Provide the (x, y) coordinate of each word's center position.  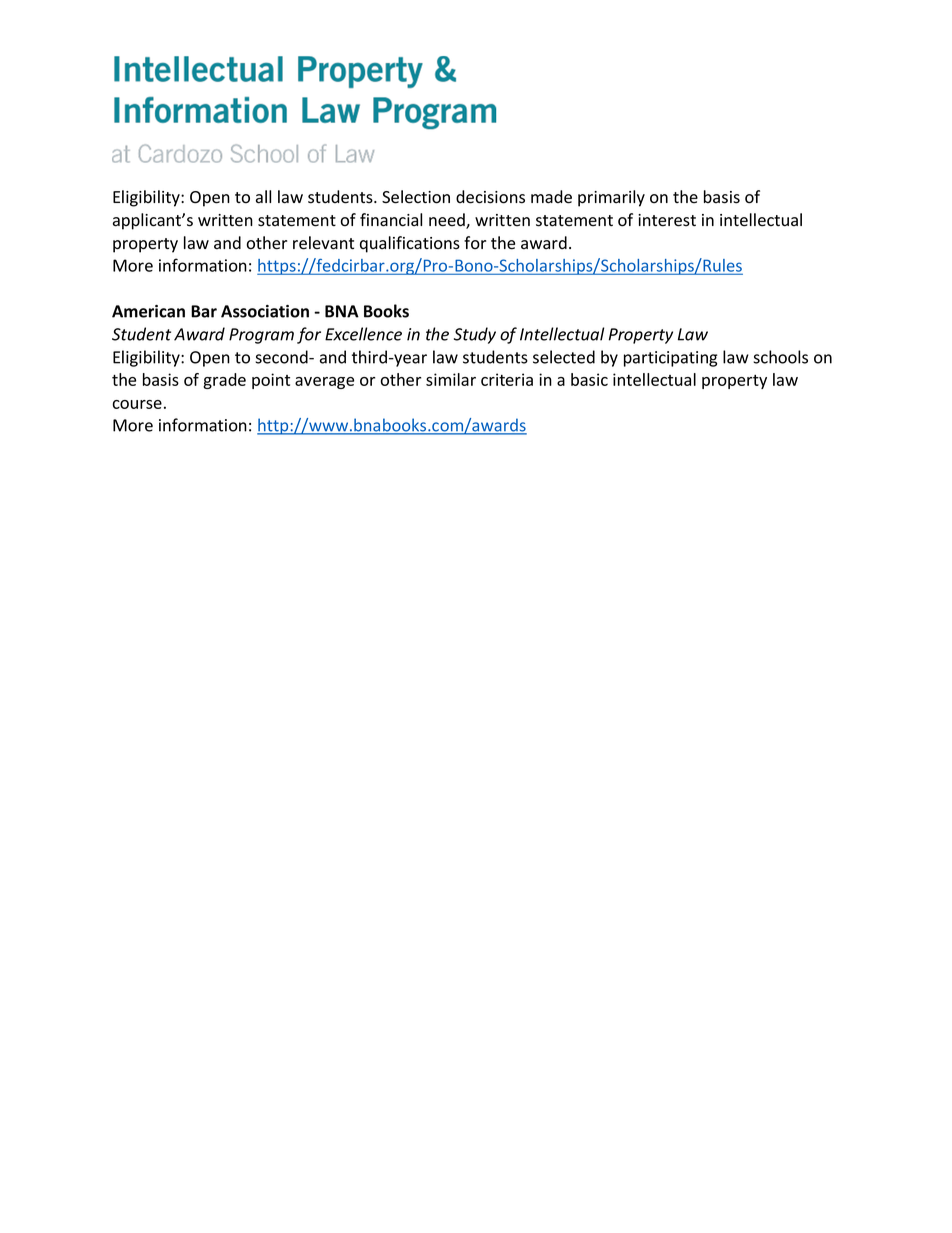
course (137, 404)
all (263, 197)
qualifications (410, 244)
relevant (323, 243)
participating (670, 359)
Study (475, 335)
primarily (611, 198)
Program (261, 336)
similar (451, 379)
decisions (490, 197)
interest (667, 220)
